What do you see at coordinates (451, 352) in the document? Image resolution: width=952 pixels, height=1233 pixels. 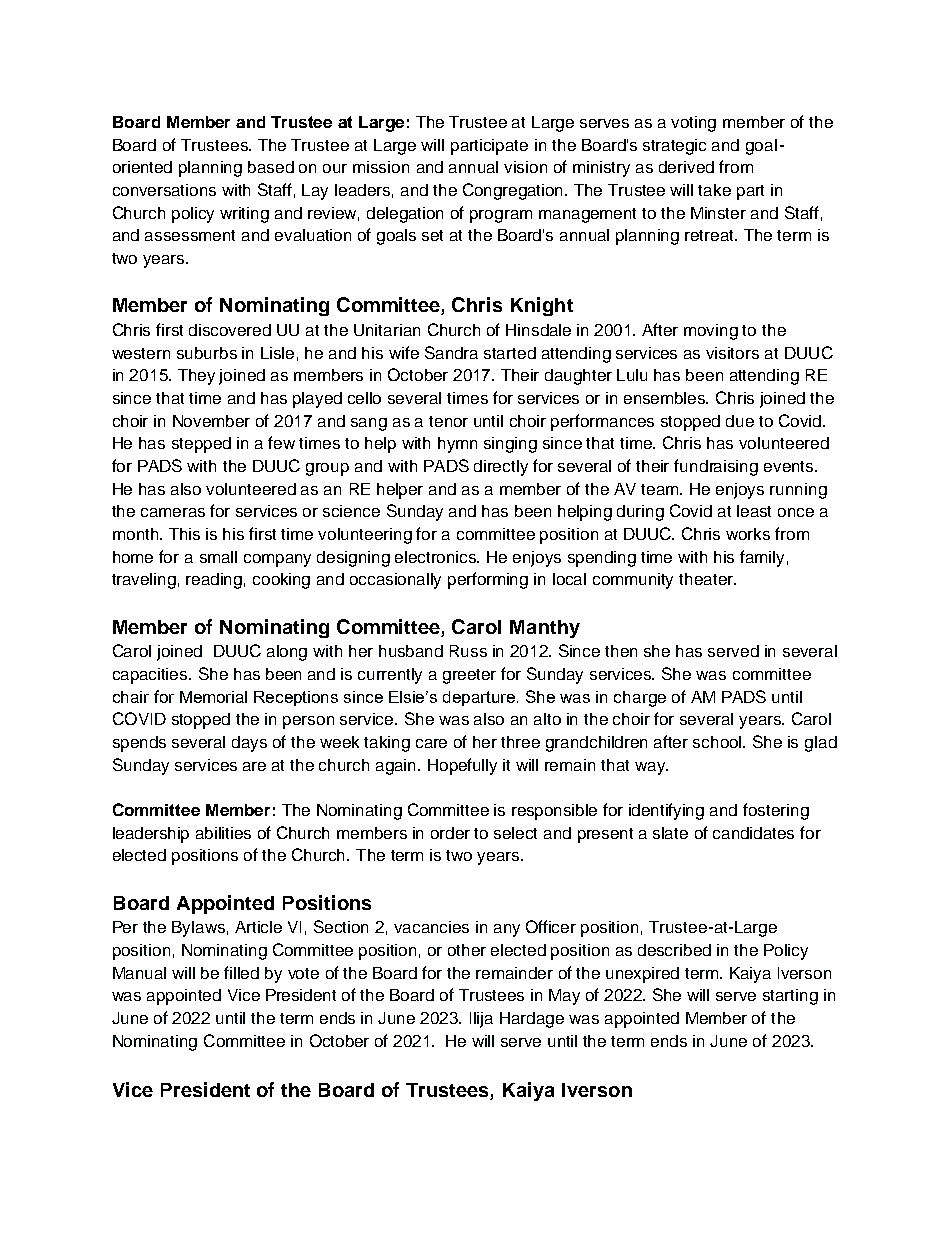 I see `Sandra` at bounding box center [451, 352].
